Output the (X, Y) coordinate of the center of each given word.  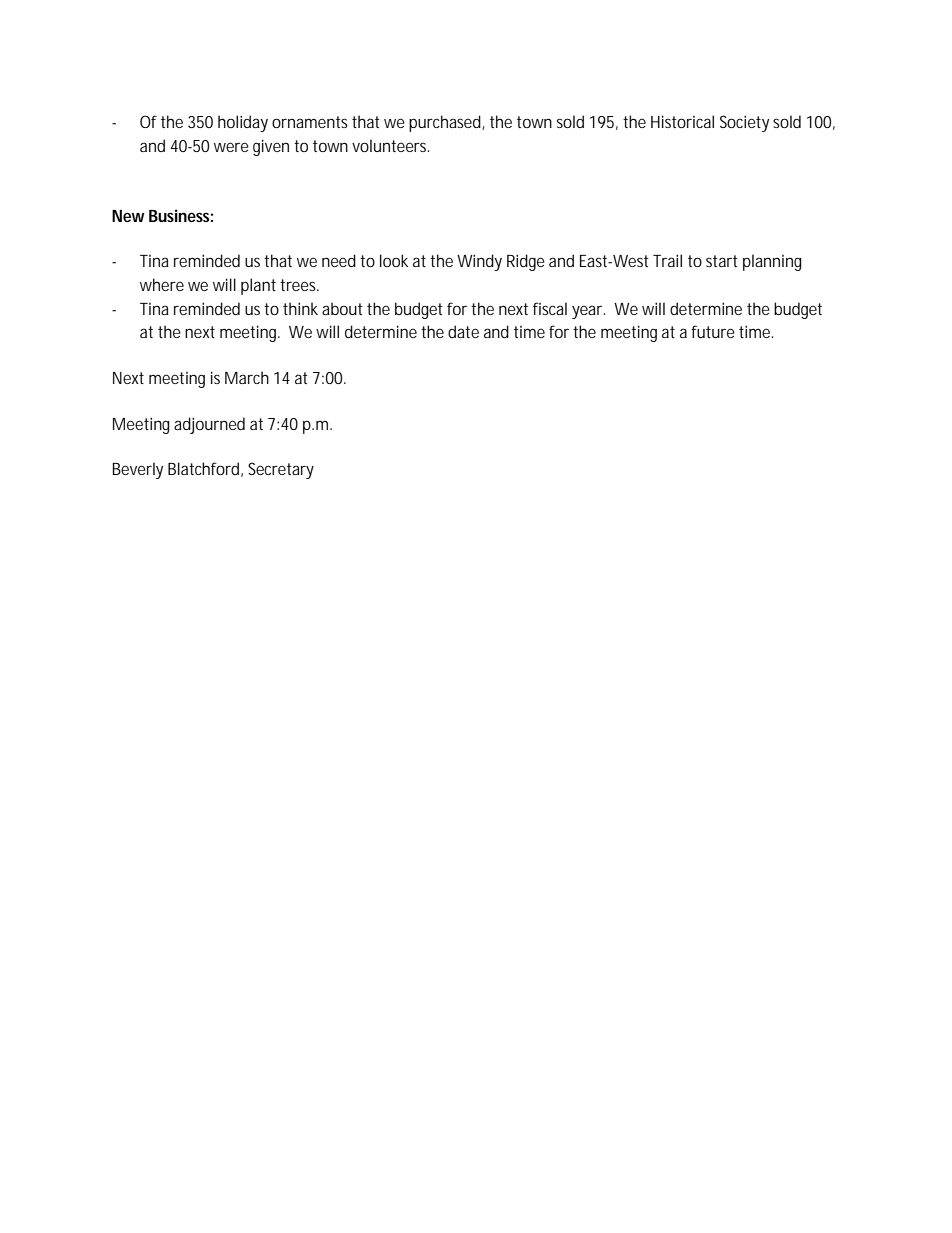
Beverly (138, 470)
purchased (446, 123)
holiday (243, 123)
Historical (682, 121)
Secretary (281, 470)
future (713, 331)
